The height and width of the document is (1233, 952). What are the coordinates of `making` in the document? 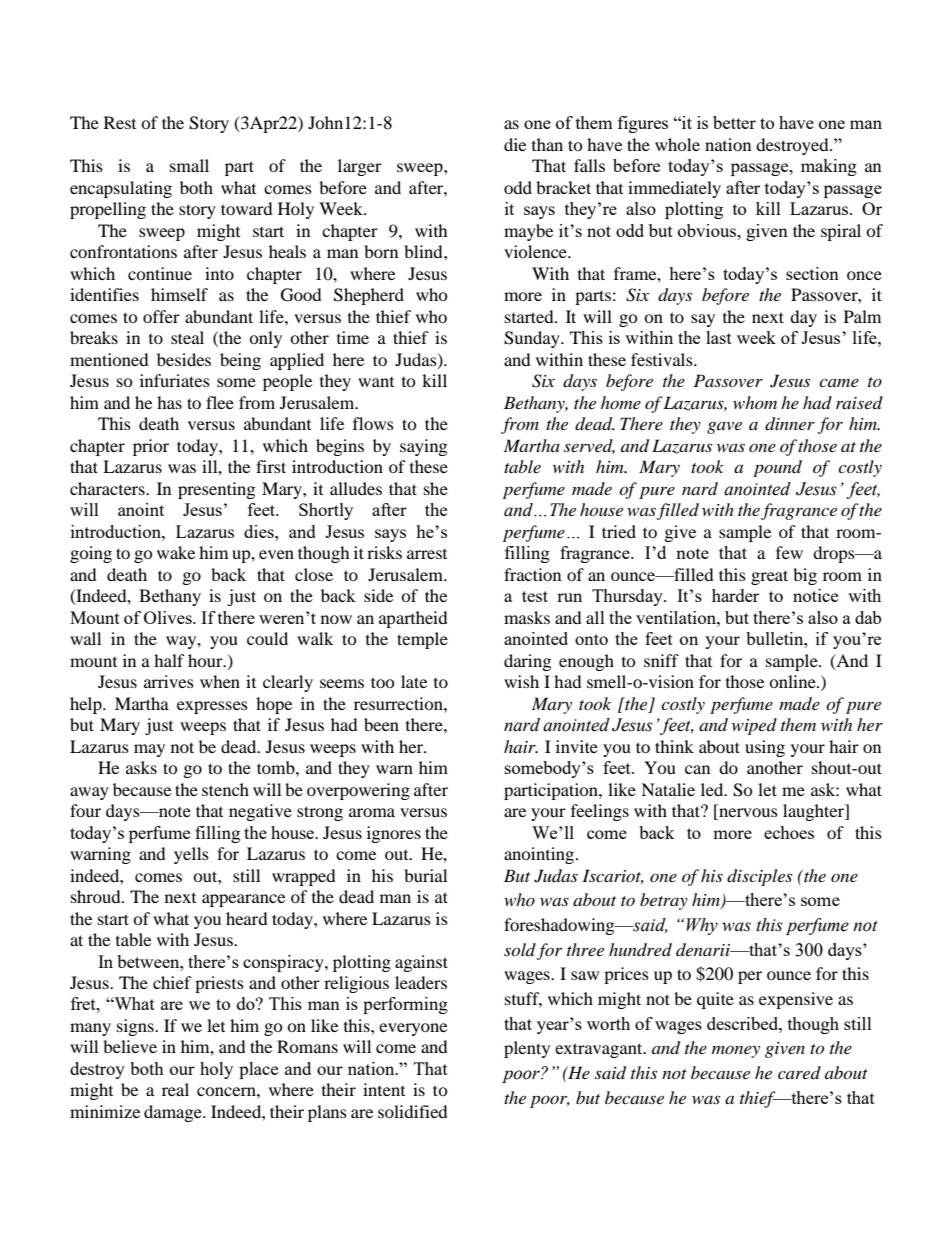 It's located at (829, 167).
